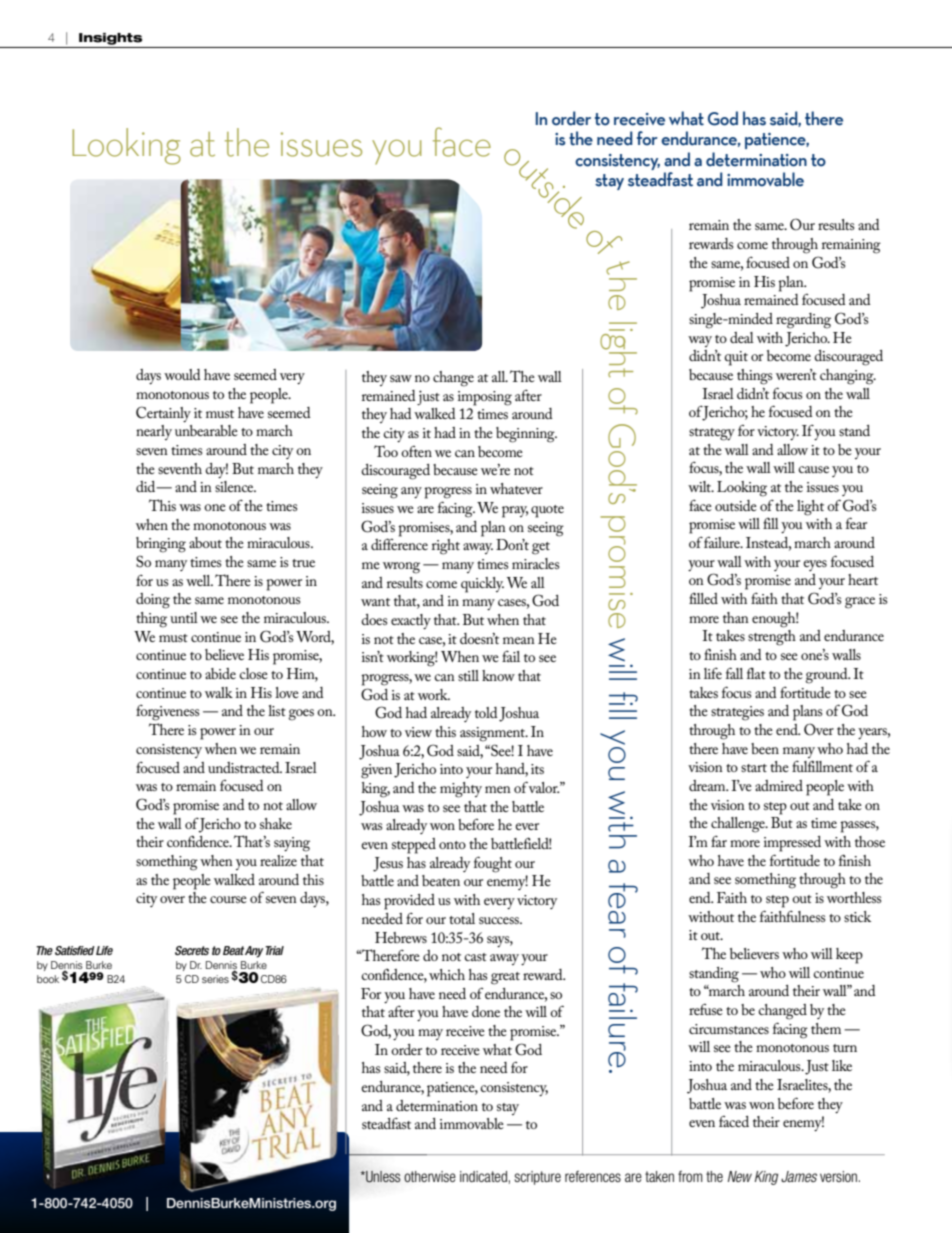 The width and height of the screenshot is (952, 1233). I want to click on indicated, so click(483, 1176).
